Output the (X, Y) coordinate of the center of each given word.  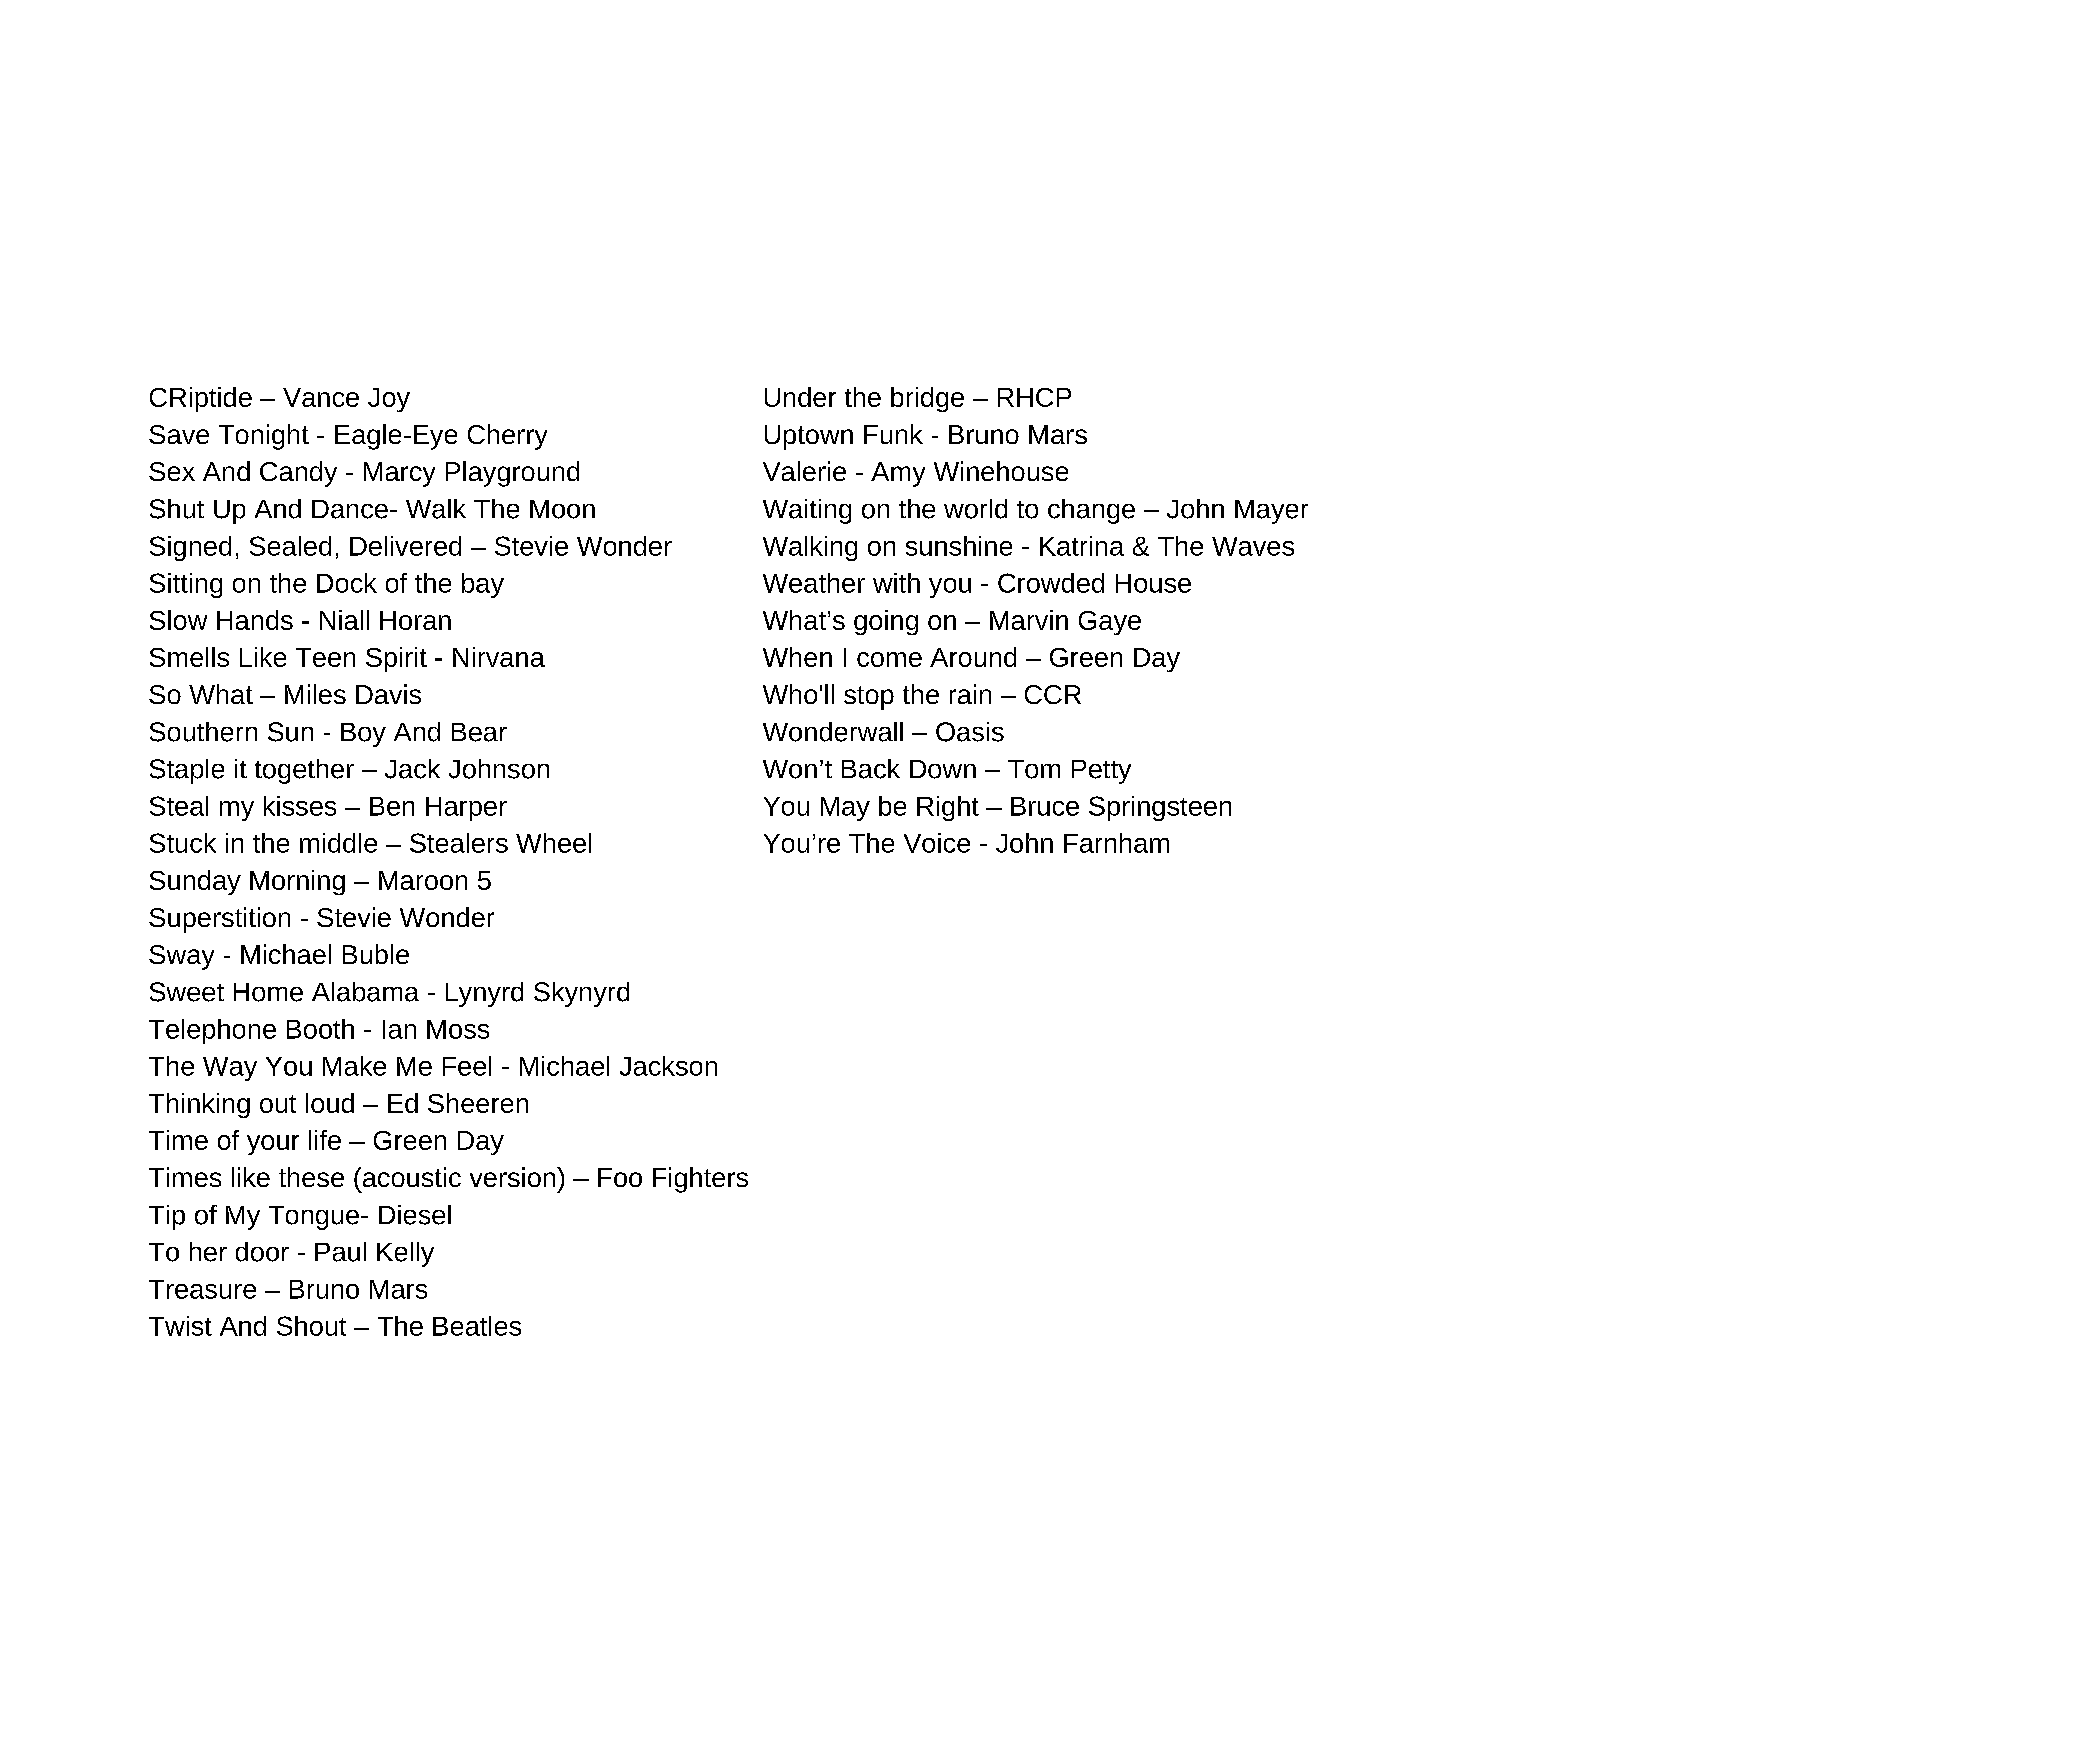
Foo (620, 1177)
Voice (937, 843)
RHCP (1034, 397)
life (325, 1140)
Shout (311, 1326)
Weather (814, 583)
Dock (347, 583)
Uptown (809, 437)
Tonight (264, 437)
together (304, 771)
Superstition (219, 920)
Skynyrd (581, 994)
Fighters (700, 1180)
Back (871, 769)
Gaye (1110, 623)
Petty (1101, 772)
